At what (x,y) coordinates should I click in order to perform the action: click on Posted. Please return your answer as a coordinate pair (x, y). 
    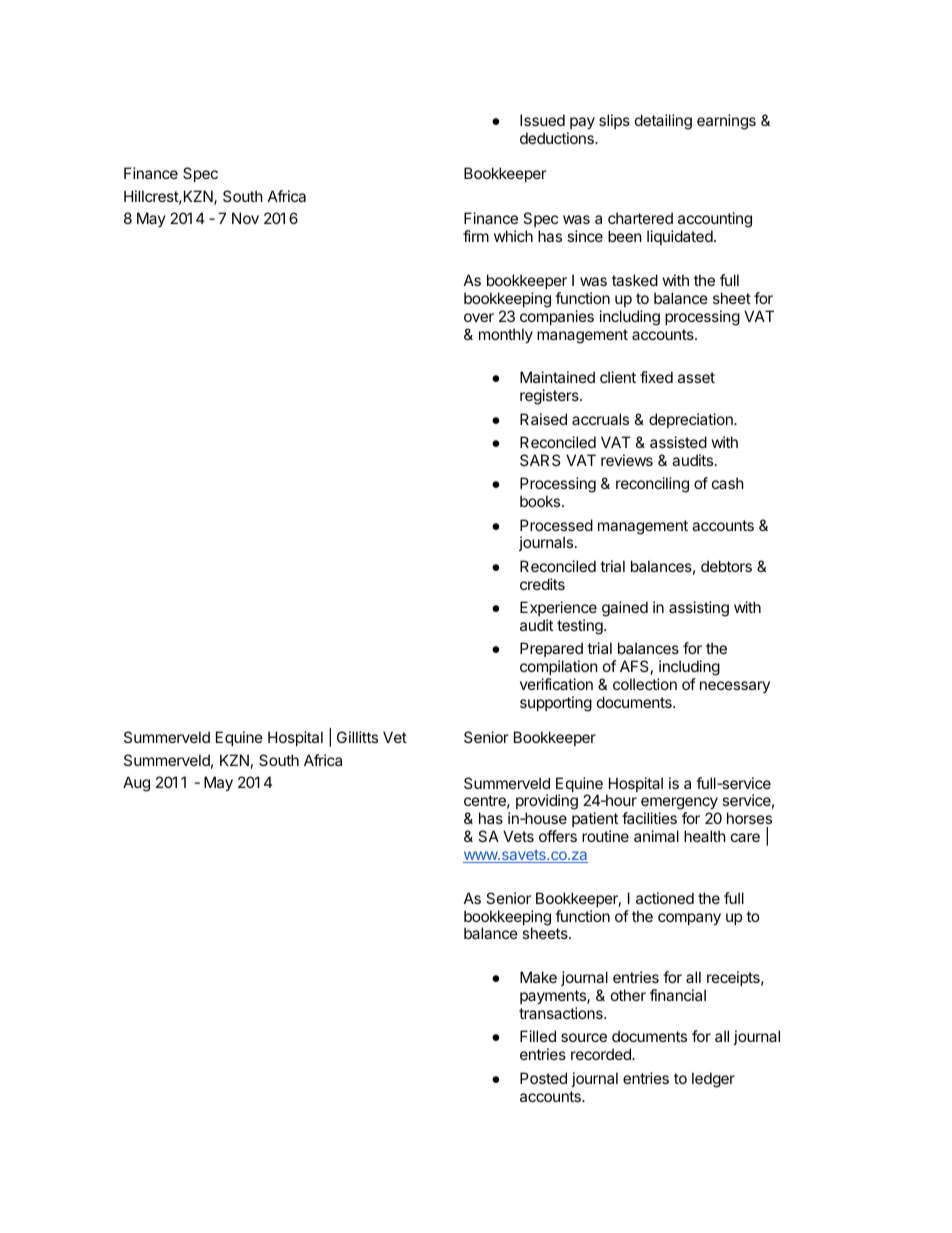
    Looking at the image, I should click on (543, 1078).
